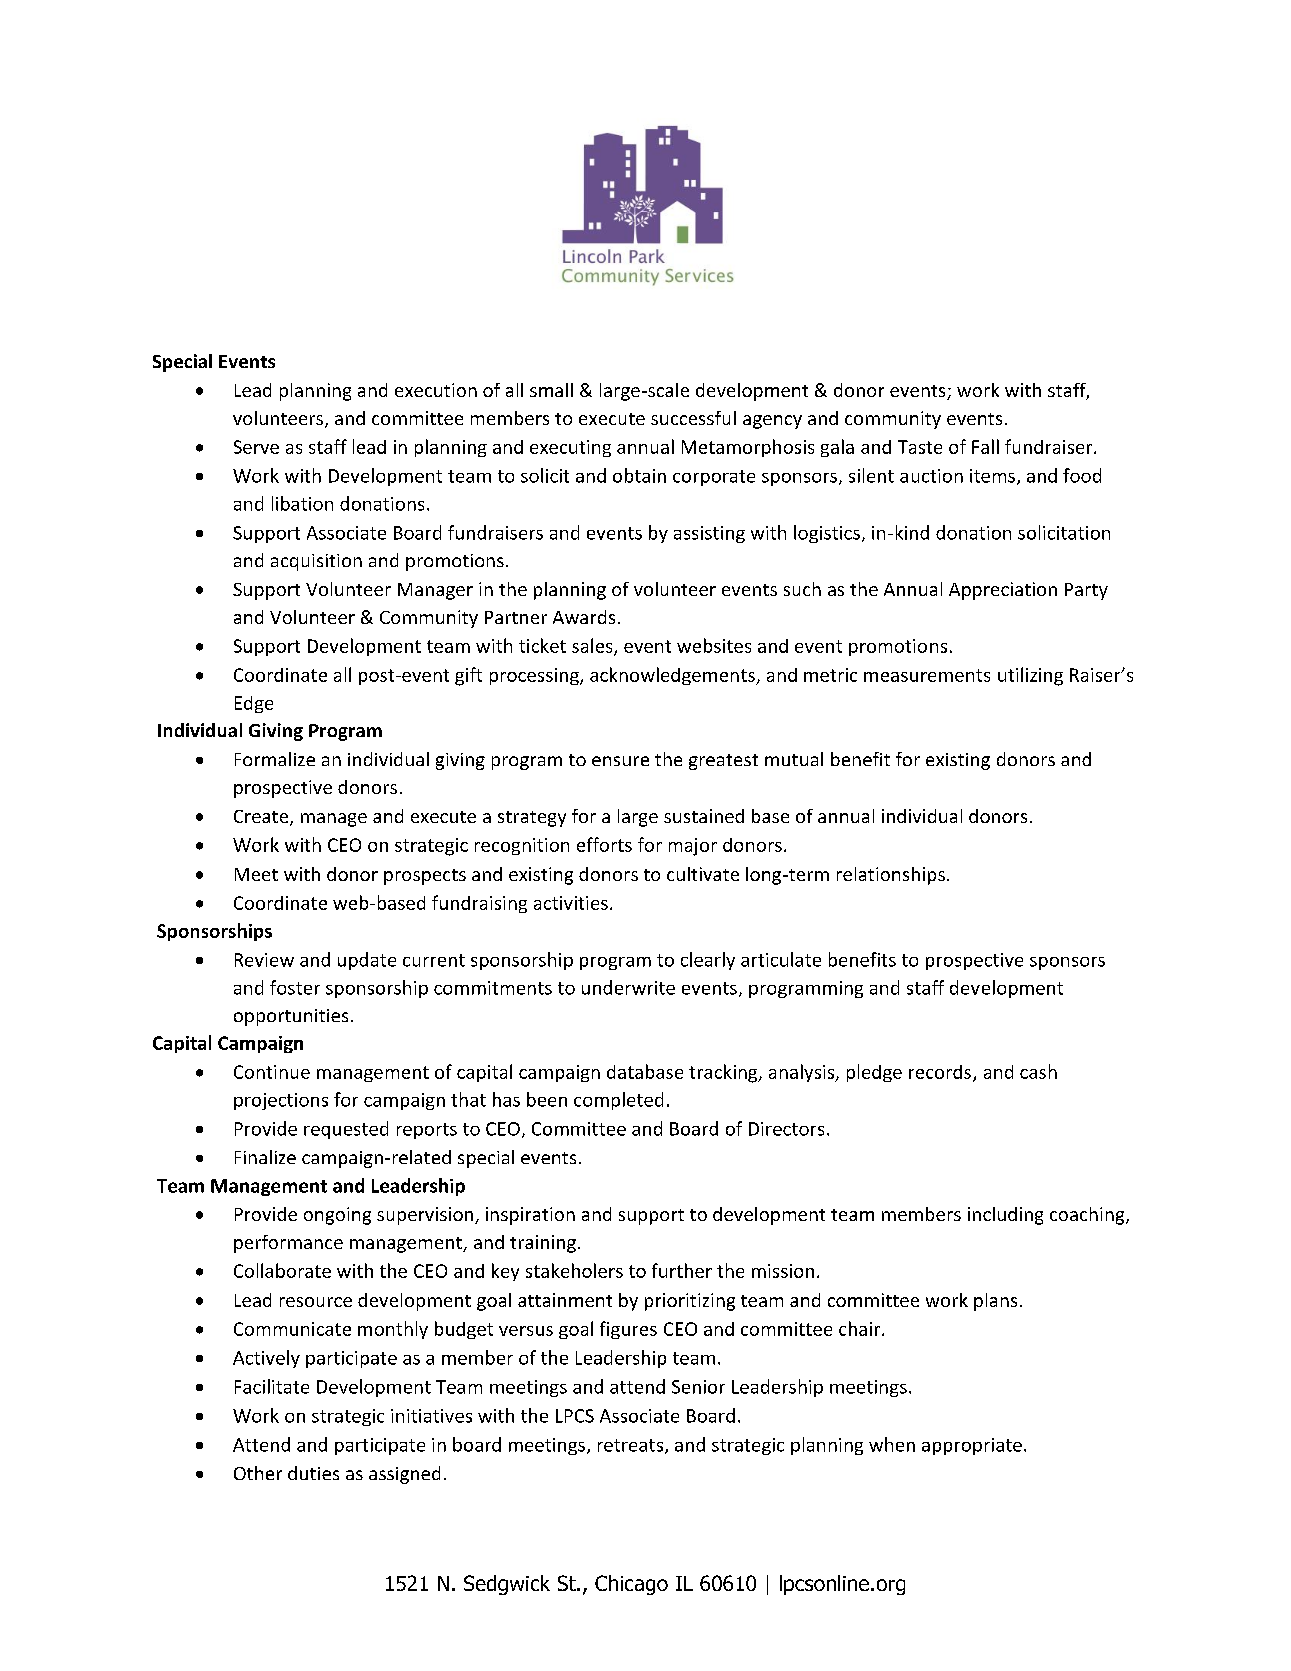 The height and width of the screenshot is (1671, 1291). Describe the element at coordinates (275, 759) in the screenshot. I see `Formalize` at that location.
